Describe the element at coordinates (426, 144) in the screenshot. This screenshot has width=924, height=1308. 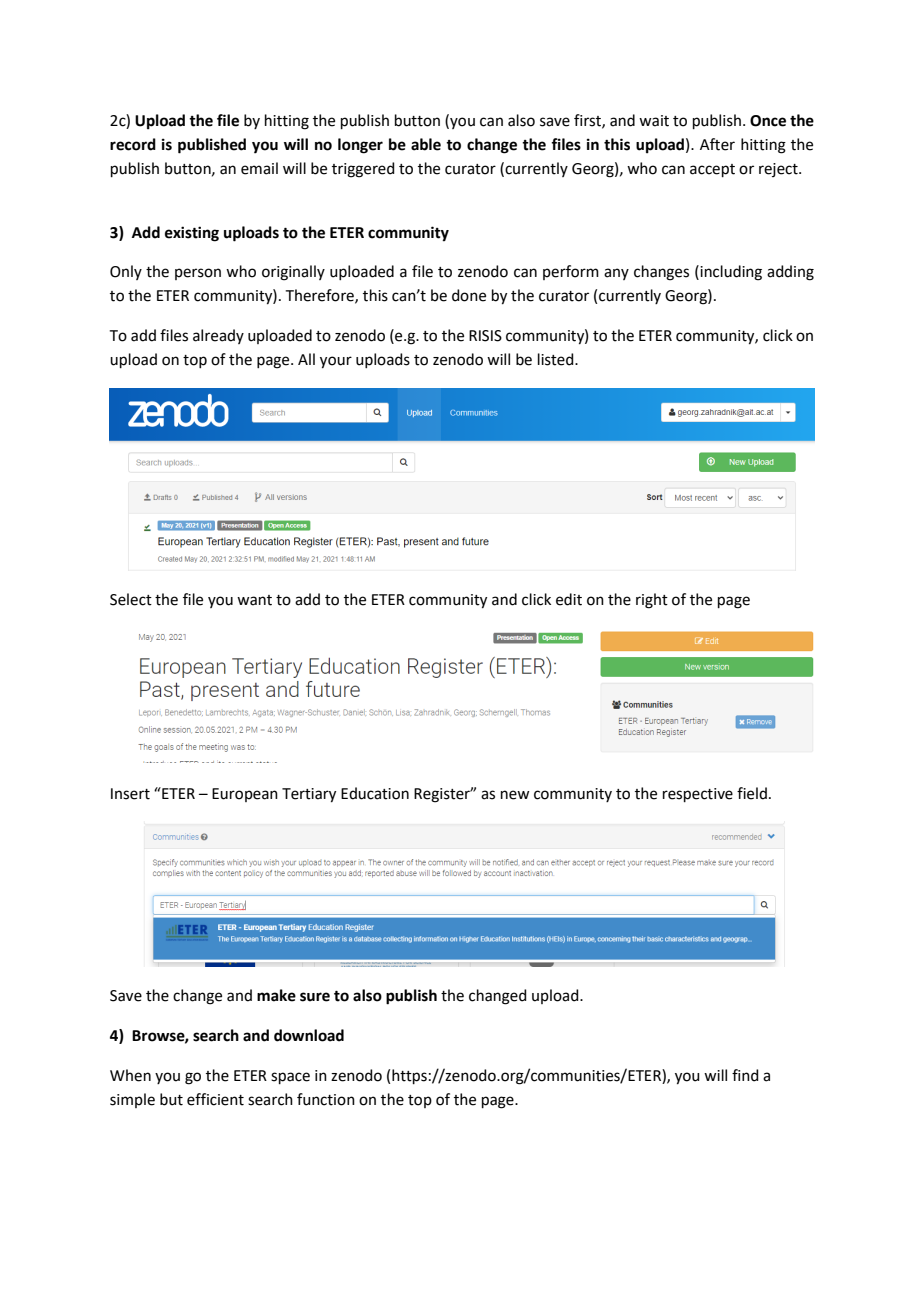
I see `able` at that location.
